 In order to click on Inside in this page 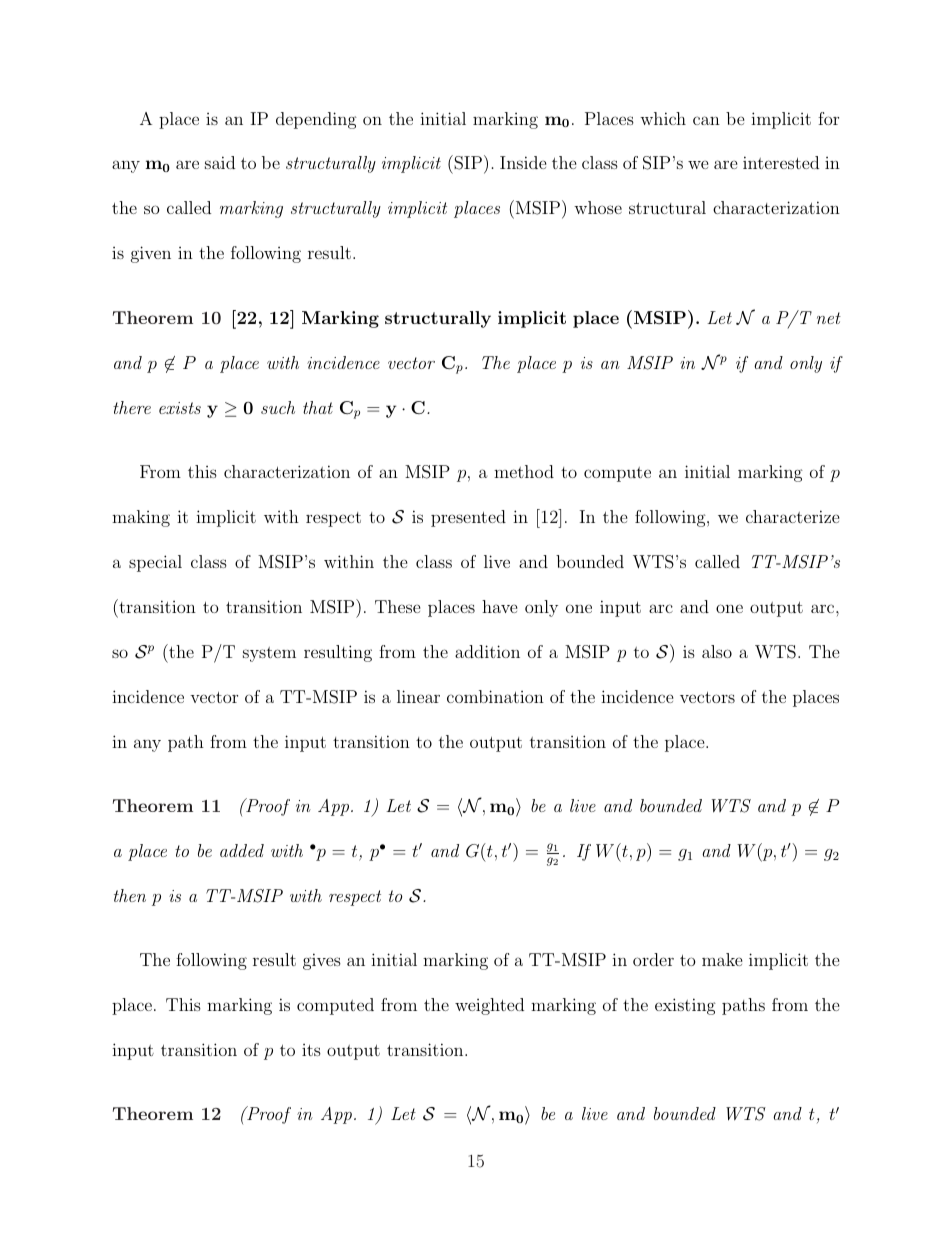, I will do `click(523, 162)`.
